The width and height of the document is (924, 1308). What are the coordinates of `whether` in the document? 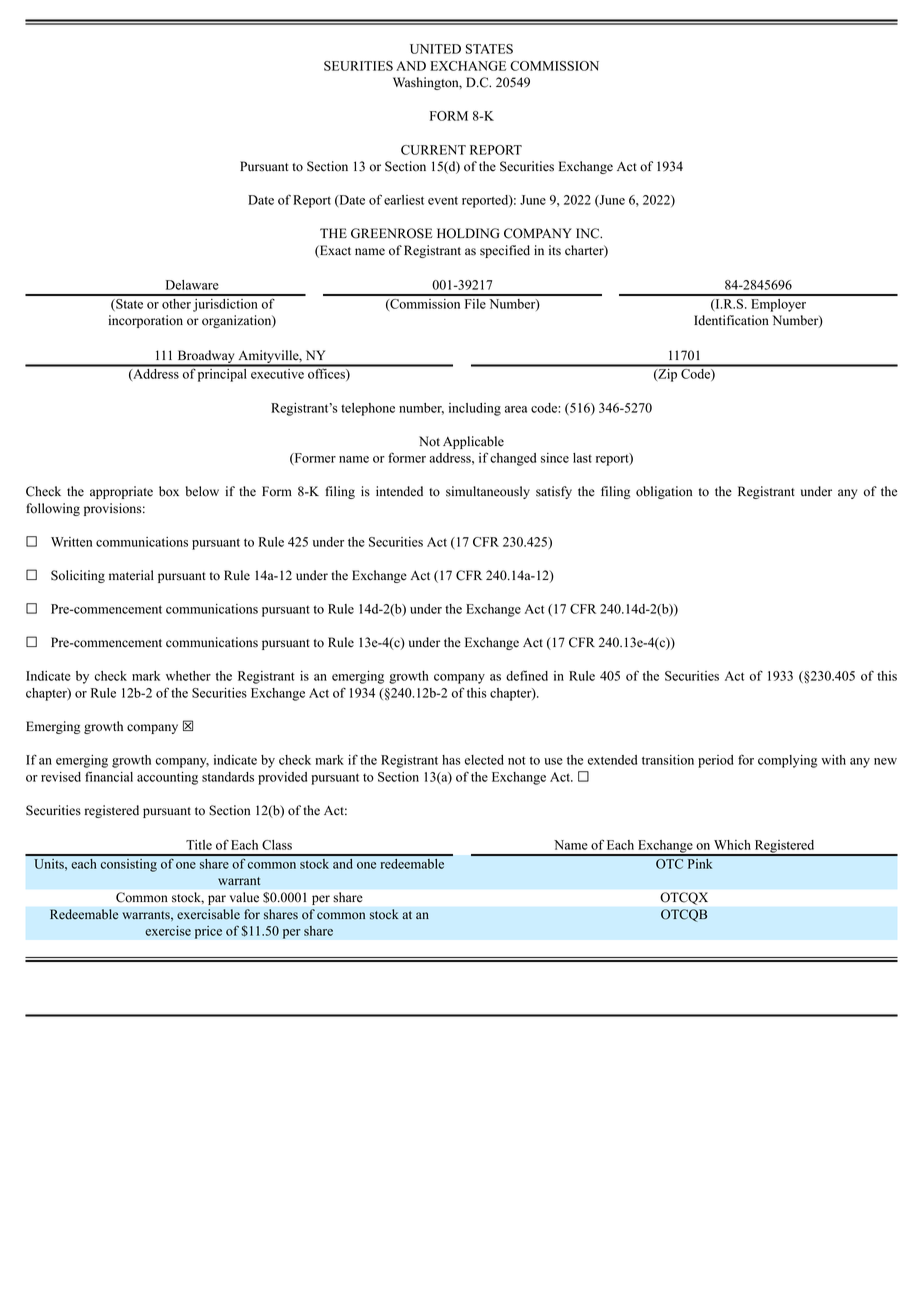 It's located at (188, 676).
